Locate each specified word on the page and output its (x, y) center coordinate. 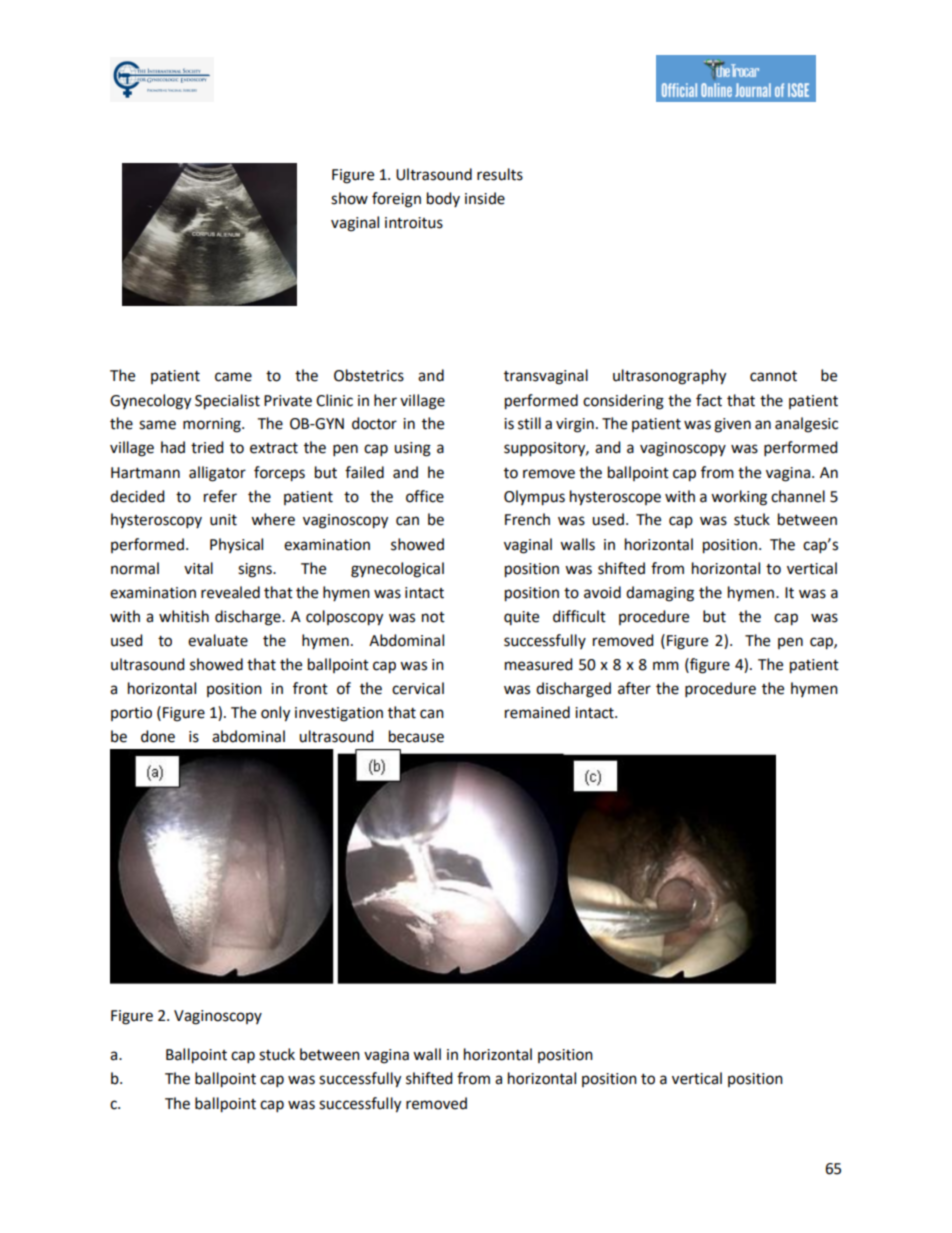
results (500, 174)
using (412, 449)
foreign (396, 200)
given (732, 425)
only (275, 714)
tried (207, 447)
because (416, 736)
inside (485, 198)
